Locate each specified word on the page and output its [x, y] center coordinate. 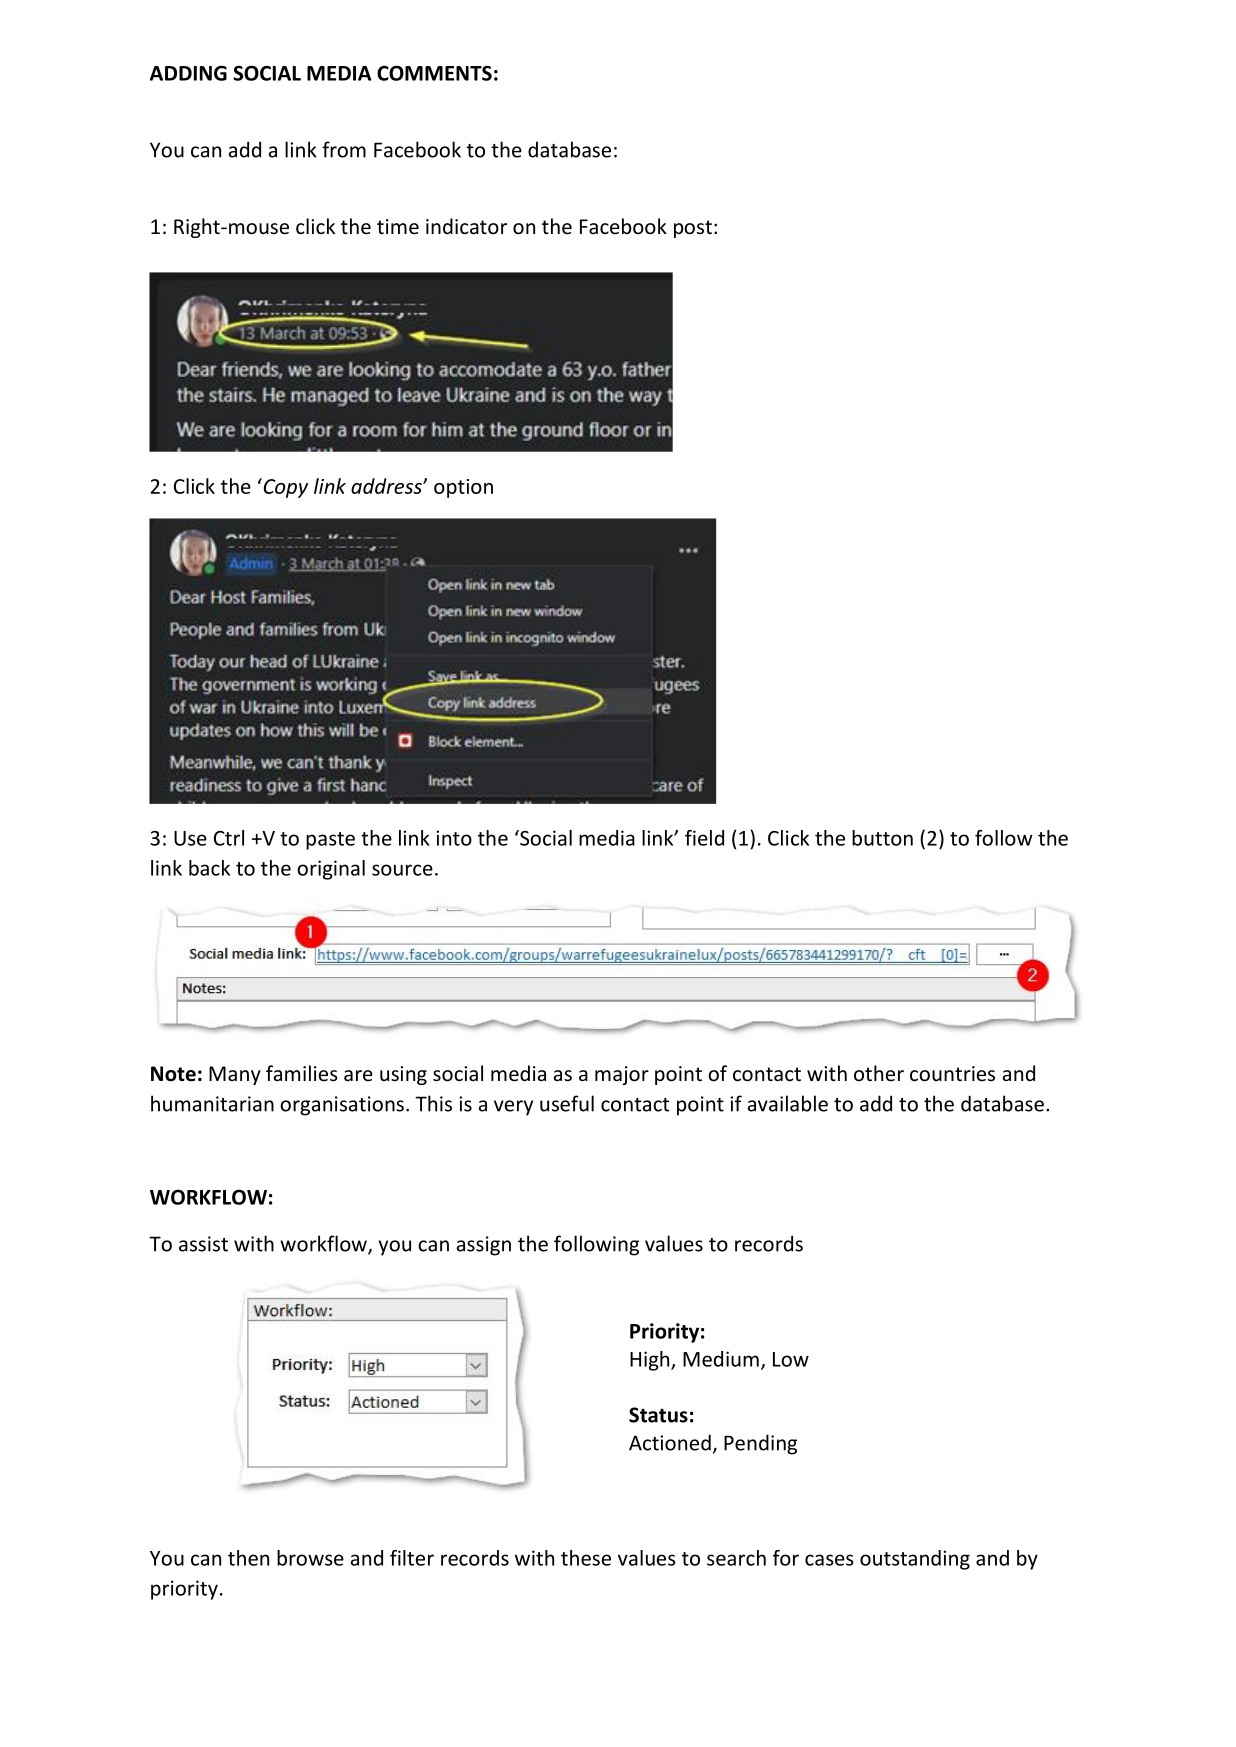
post [693, 229]
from [344, 149]
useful [567, 1103]
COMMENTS [434, 73]
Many [235, 1075]
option [463, 488]
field [704, 838]
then [248, 1558]
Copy [284, 488]
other [879, 1073]
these [586, 1558]
